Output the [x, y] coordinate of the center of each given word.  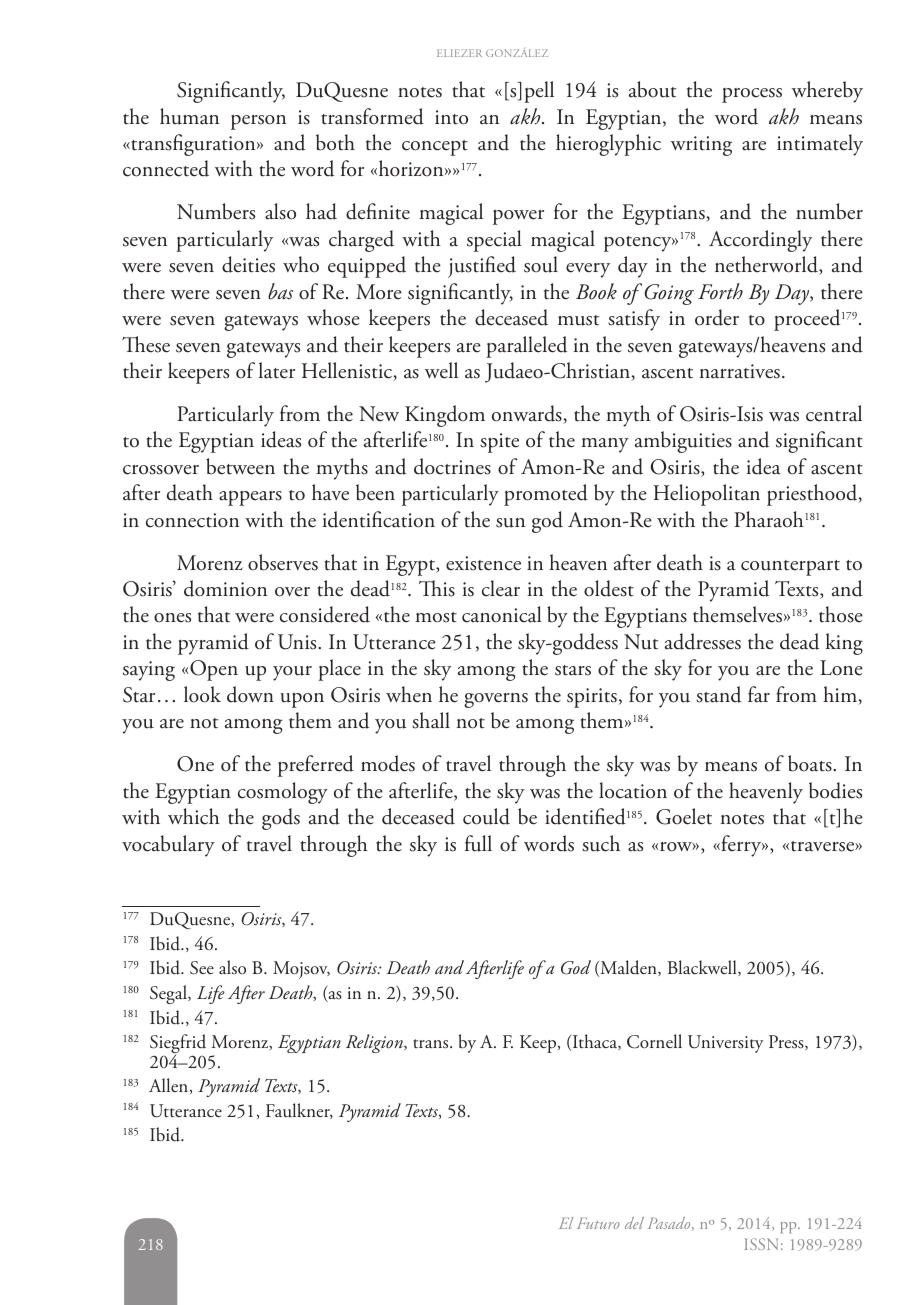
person [258, 122]
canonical [501, 614]
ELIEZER [459, 53]
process [752, 95]
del [634, 1223]
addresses [703, 641]
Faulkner [299, 1111]
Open [214, 670]
